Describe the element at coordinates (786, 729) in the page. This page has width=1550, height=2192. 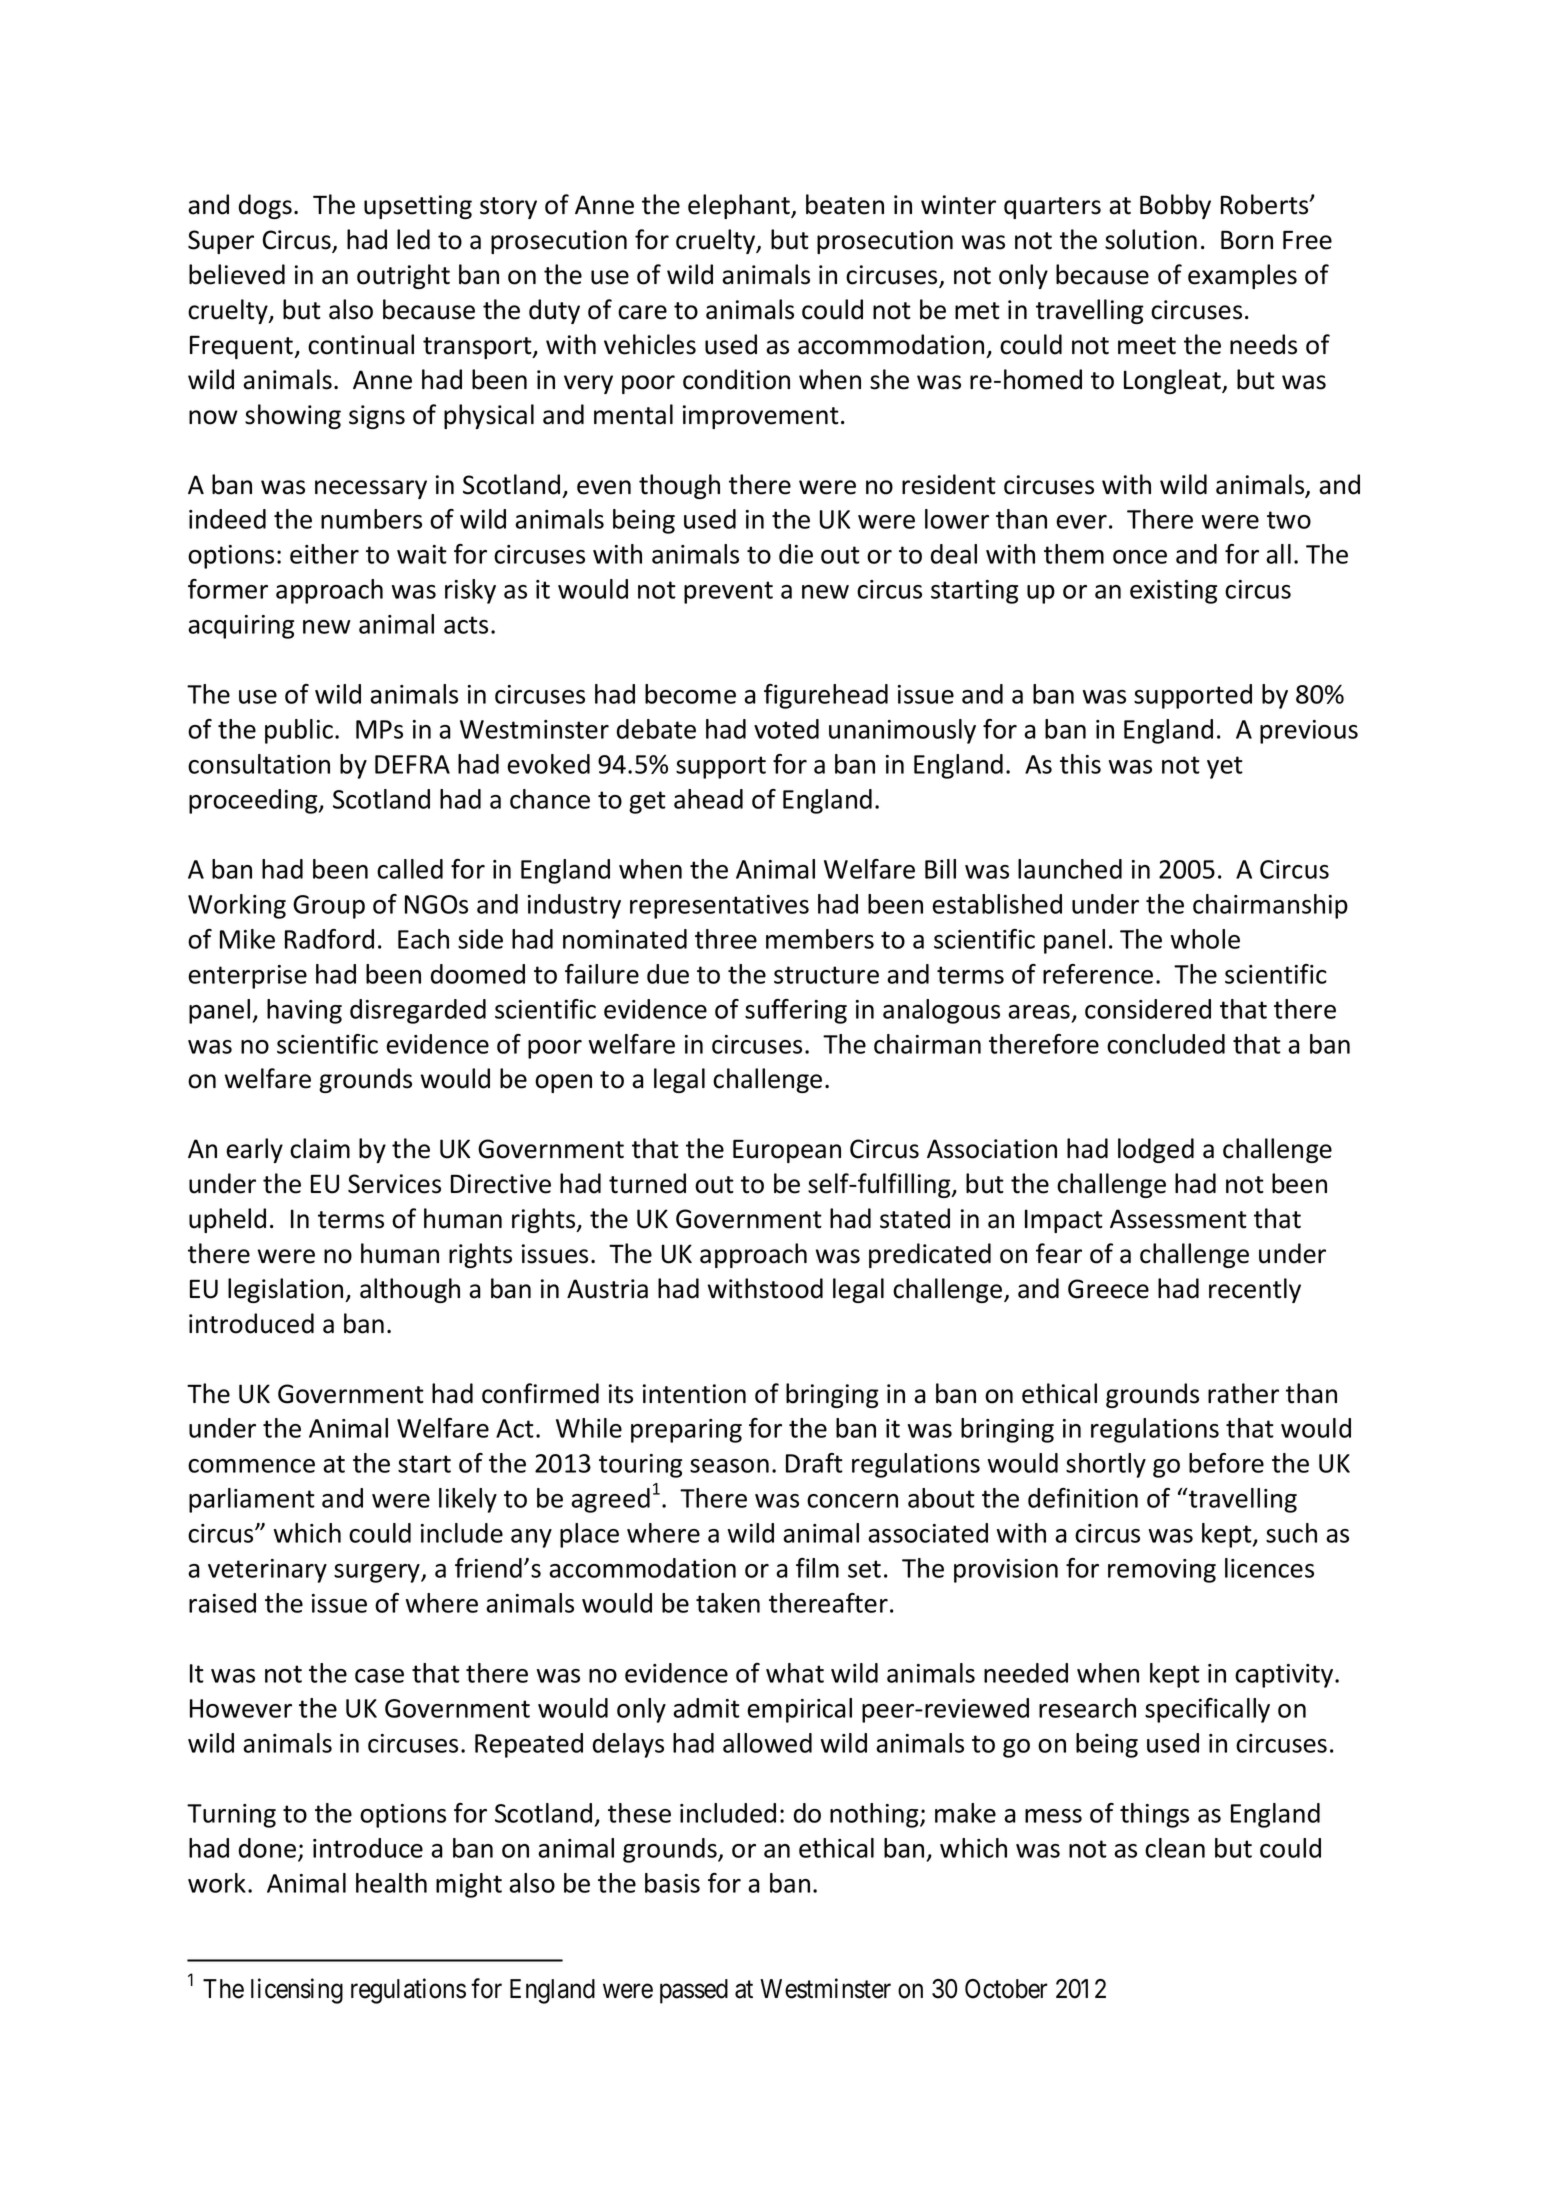
I see `voted` at that location.
